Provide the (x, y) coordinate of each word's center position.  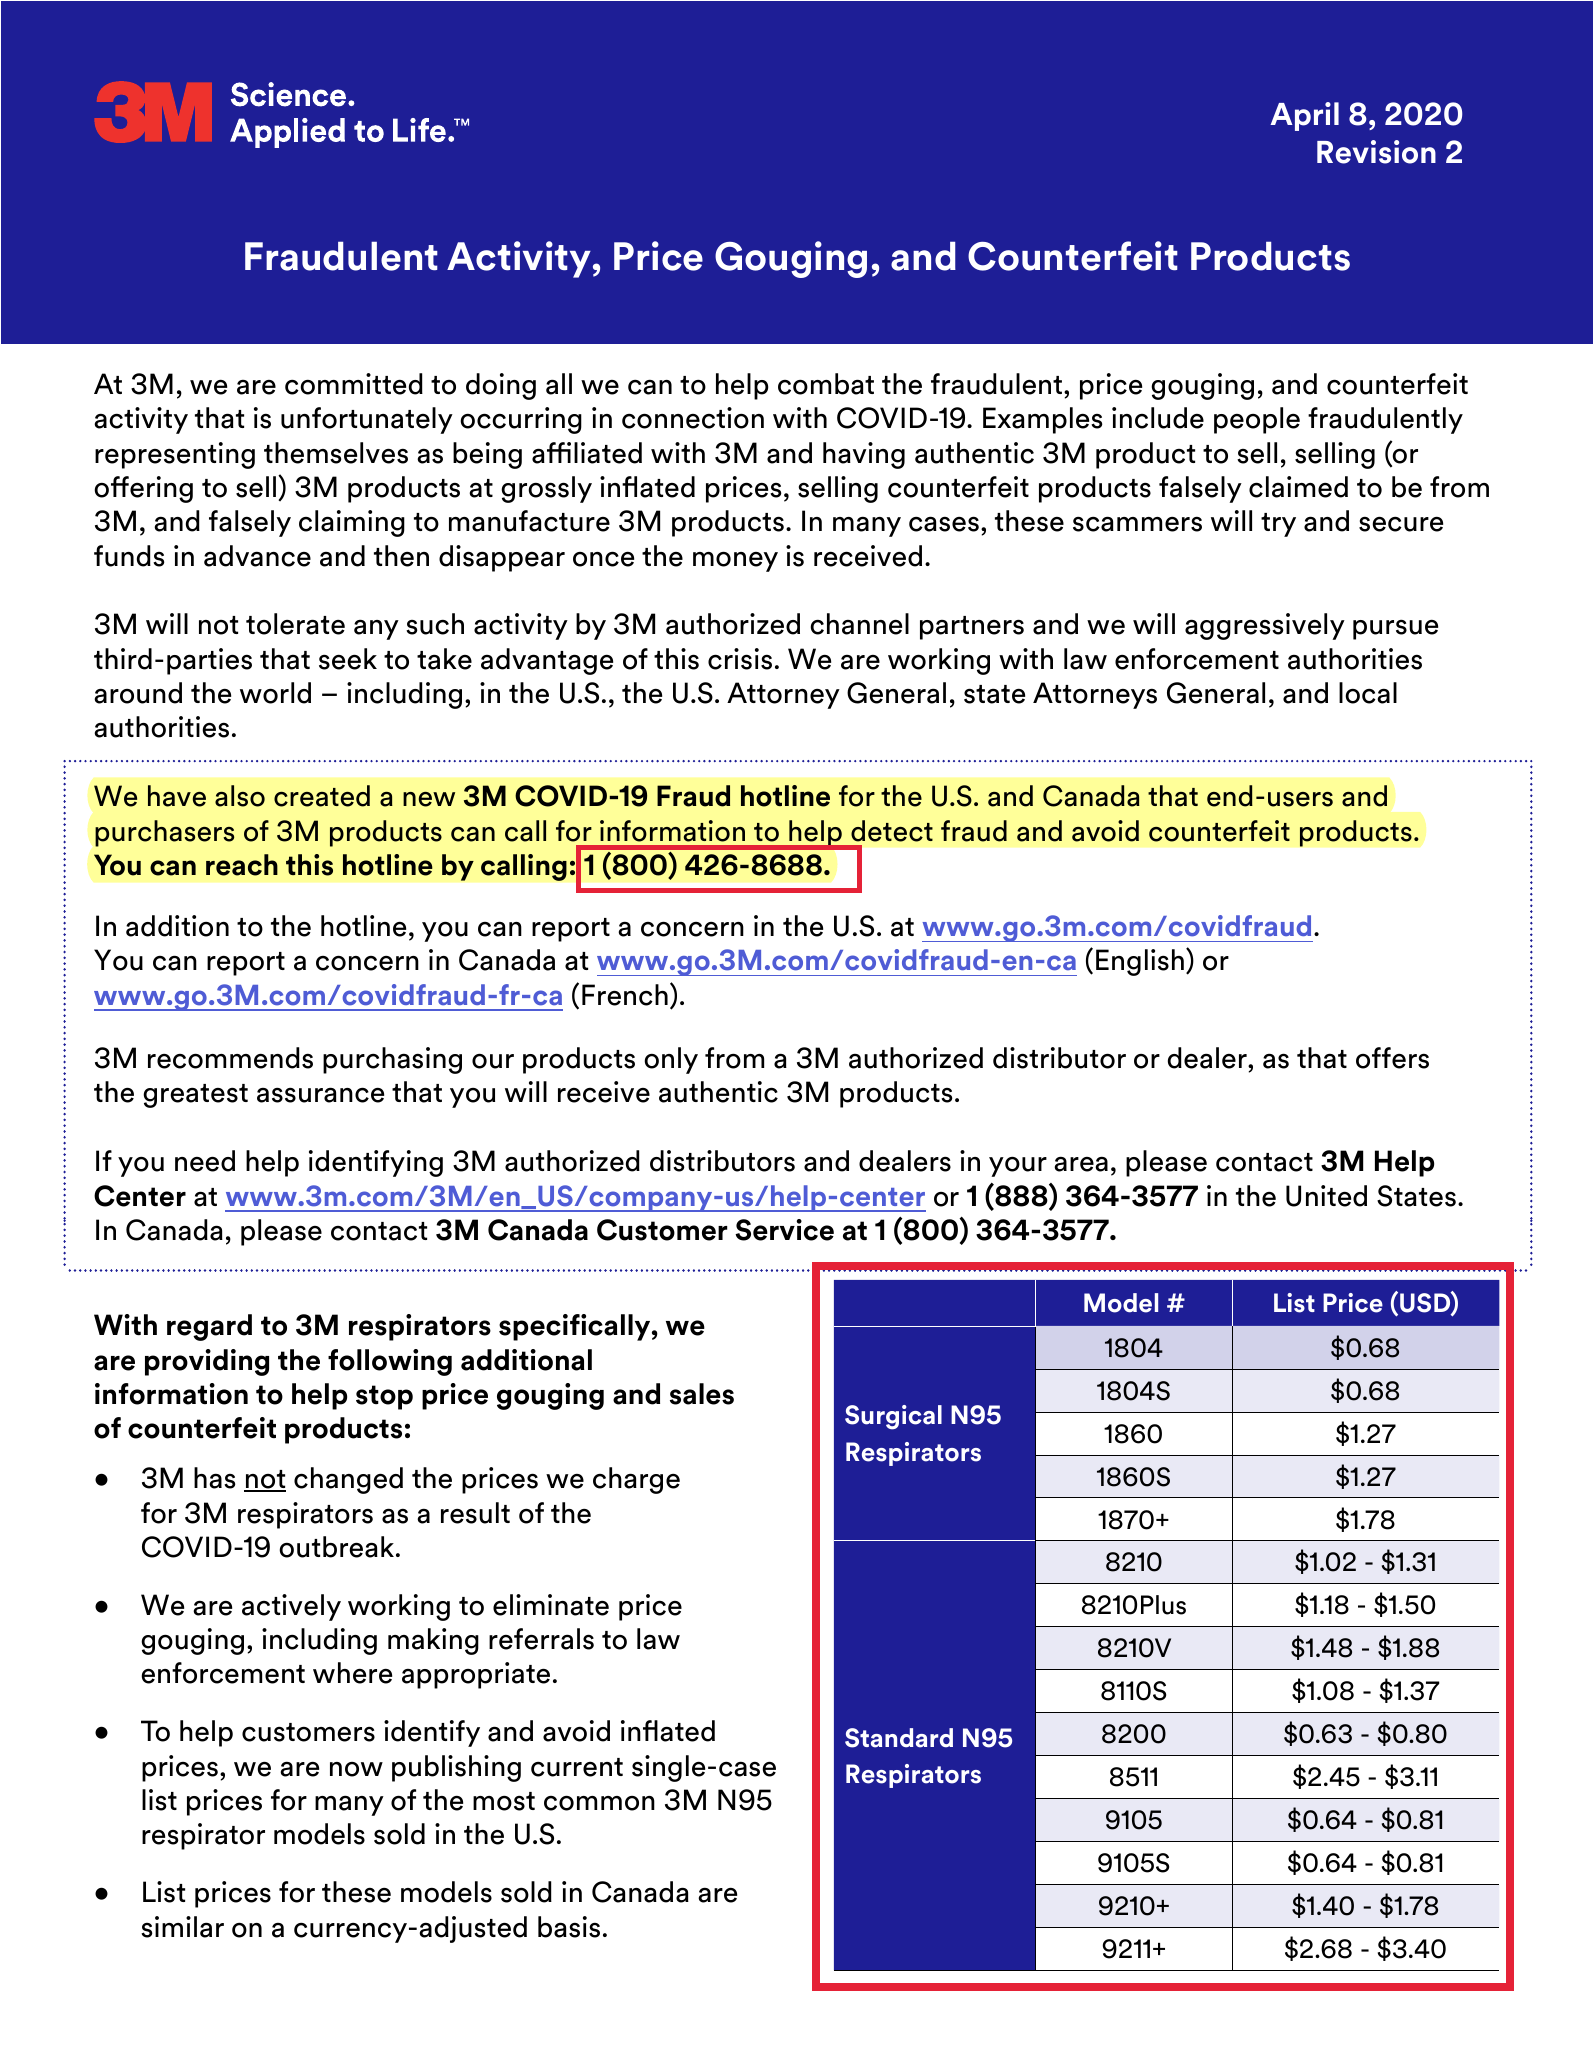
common (599, 1803)
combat (826, 384)
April (1304, 116)
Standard (899, 1738)
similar (182, 1927)
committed (354, 384)
